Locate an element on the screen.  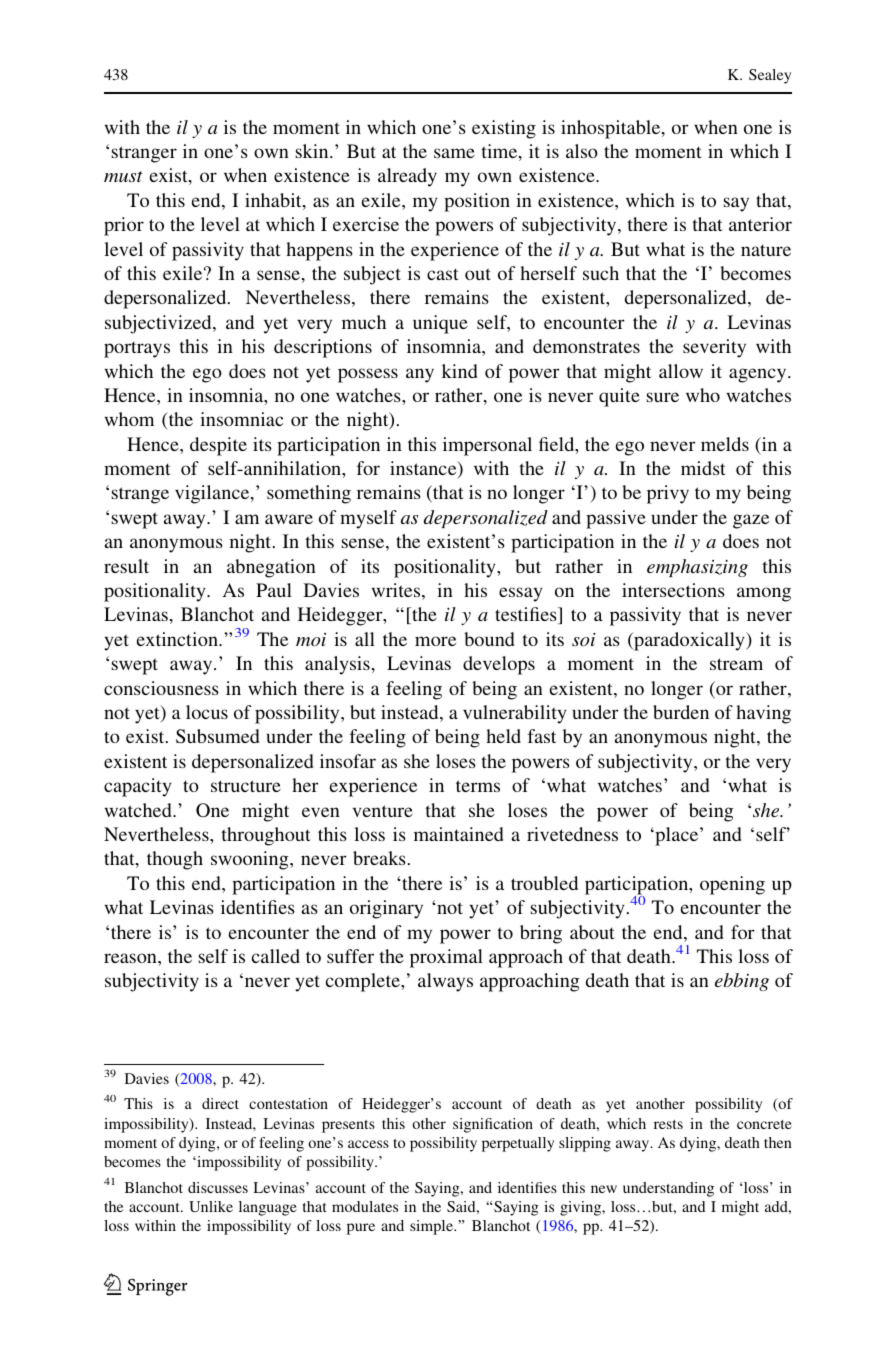
Unlike is located at coordinates (211, 1206).
